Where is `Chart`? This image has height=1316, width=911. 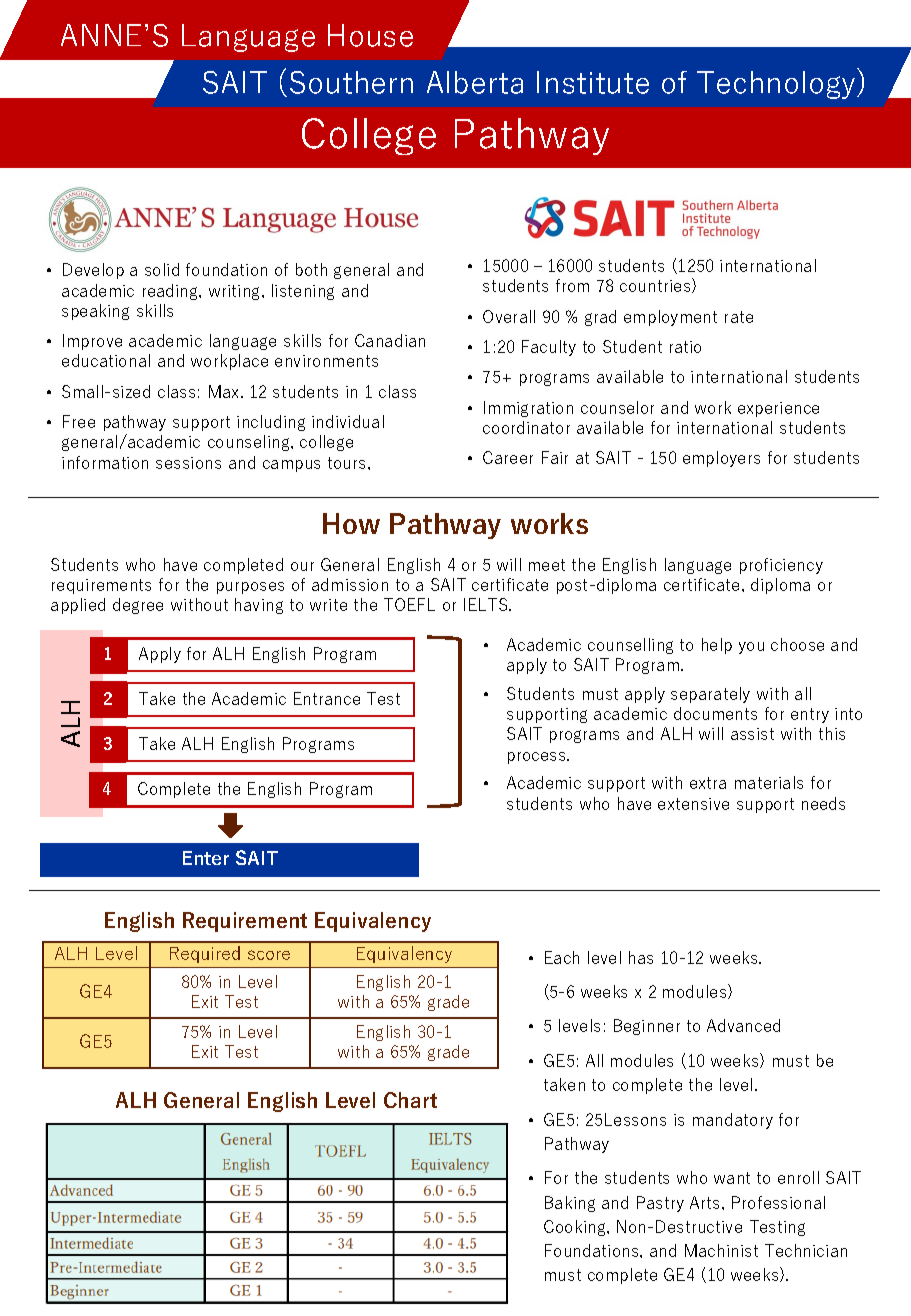
Chart is located at coordinates (410, 1100).
